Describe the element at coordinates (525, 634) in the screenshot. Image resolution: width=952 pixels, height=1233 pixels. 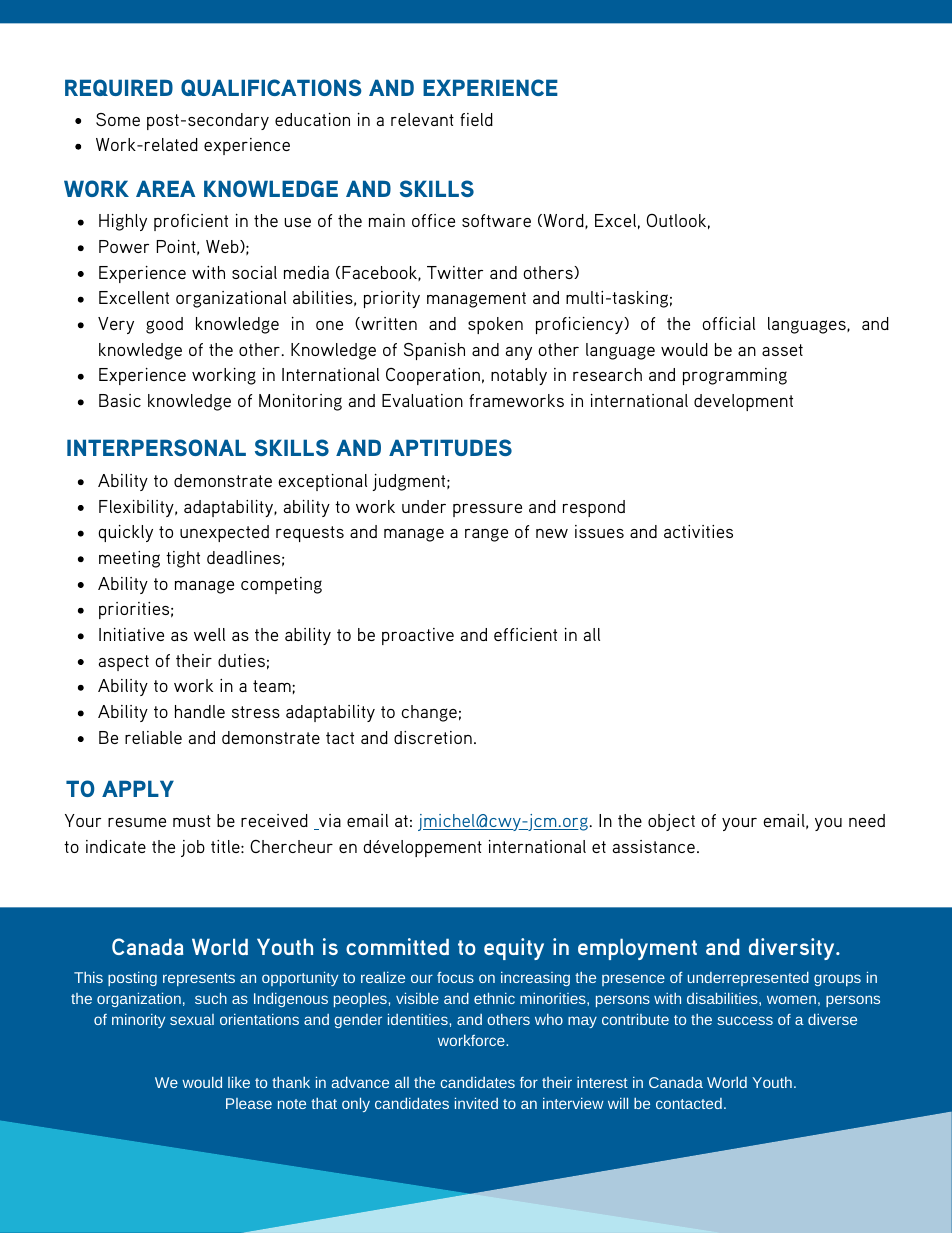
I see `efficient` at that location.
